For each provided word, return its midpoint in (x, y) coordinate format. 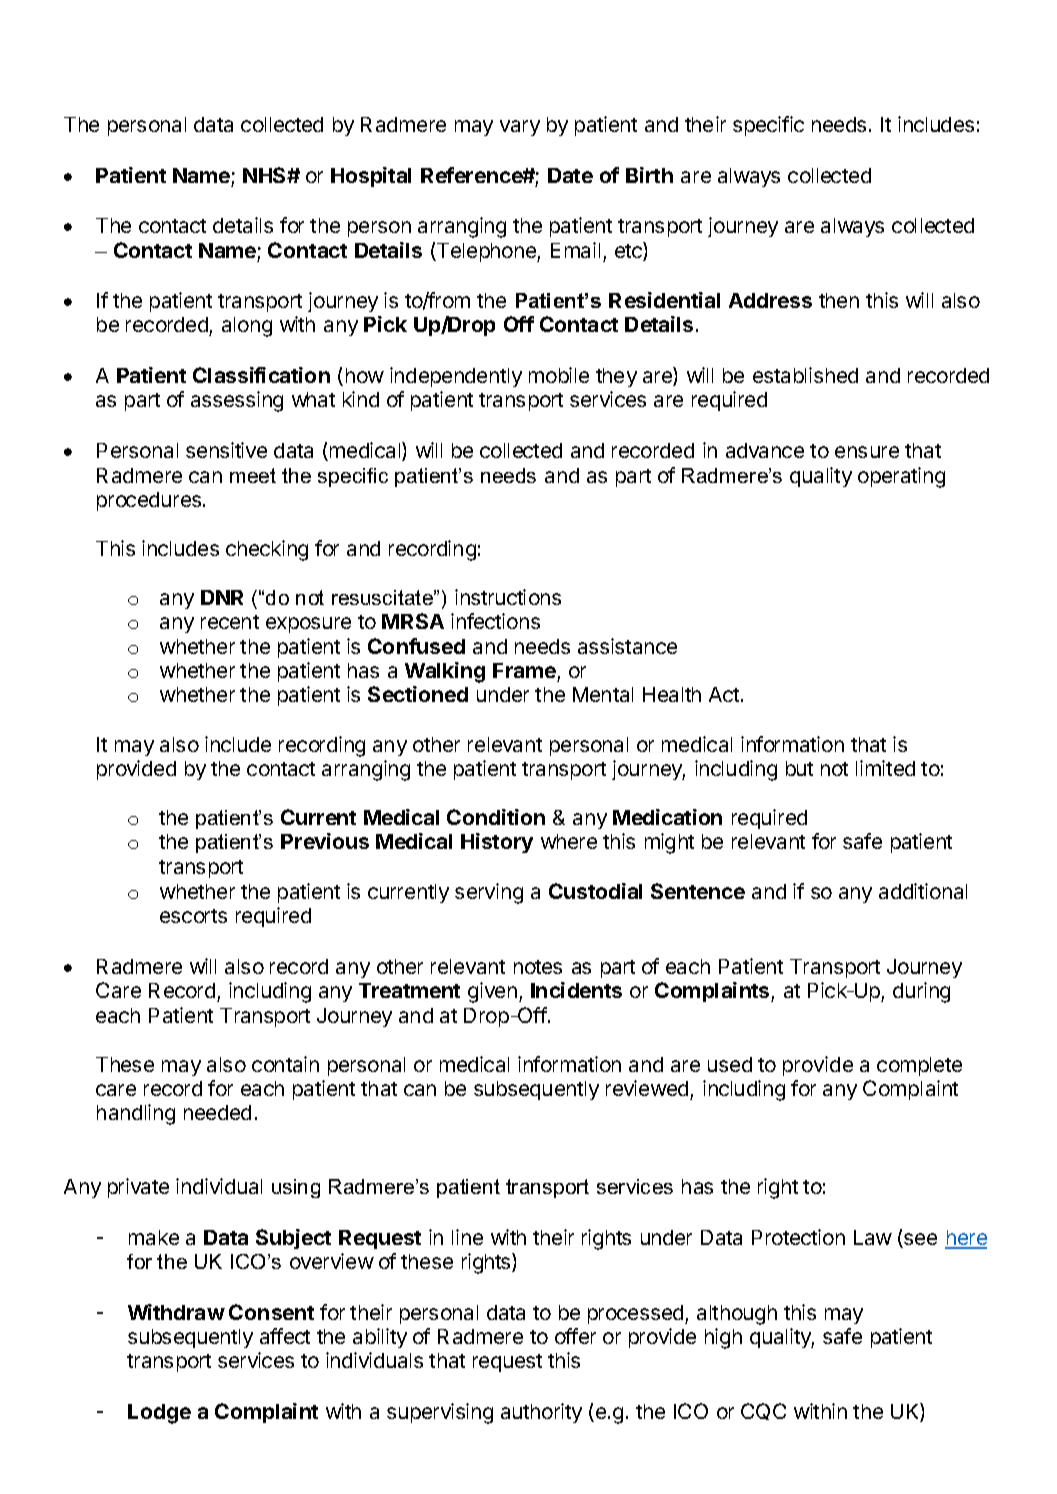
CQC (763, 1411)
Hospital (371, 177)
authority (541, 1413)
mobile (559, 375)
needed (217, 1112)
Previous (325, 841)
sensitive (226, 450)
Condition (496, 817)
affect (285, 1336)
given (492, 992)
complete (919, 1066)
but (799, 768)
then (839, 300)
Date (570, 175)
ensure (867, 452)
